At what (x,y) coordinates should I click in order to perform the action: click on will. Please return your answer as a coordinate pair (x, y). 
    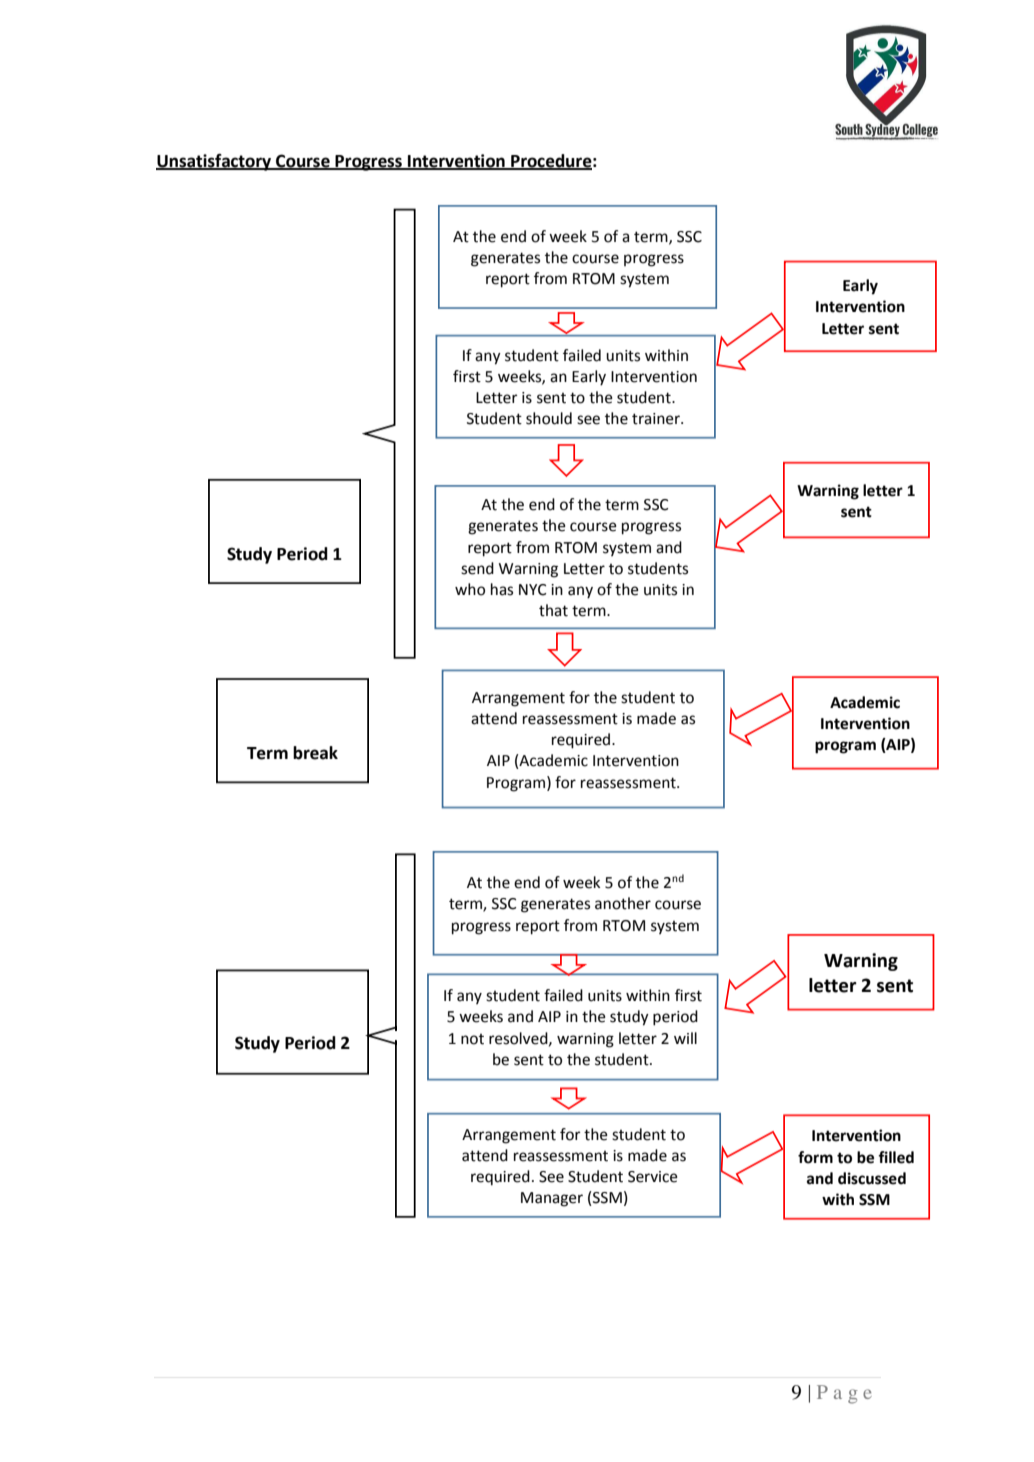
    Looking at the image, I should click on (685, 1038).
